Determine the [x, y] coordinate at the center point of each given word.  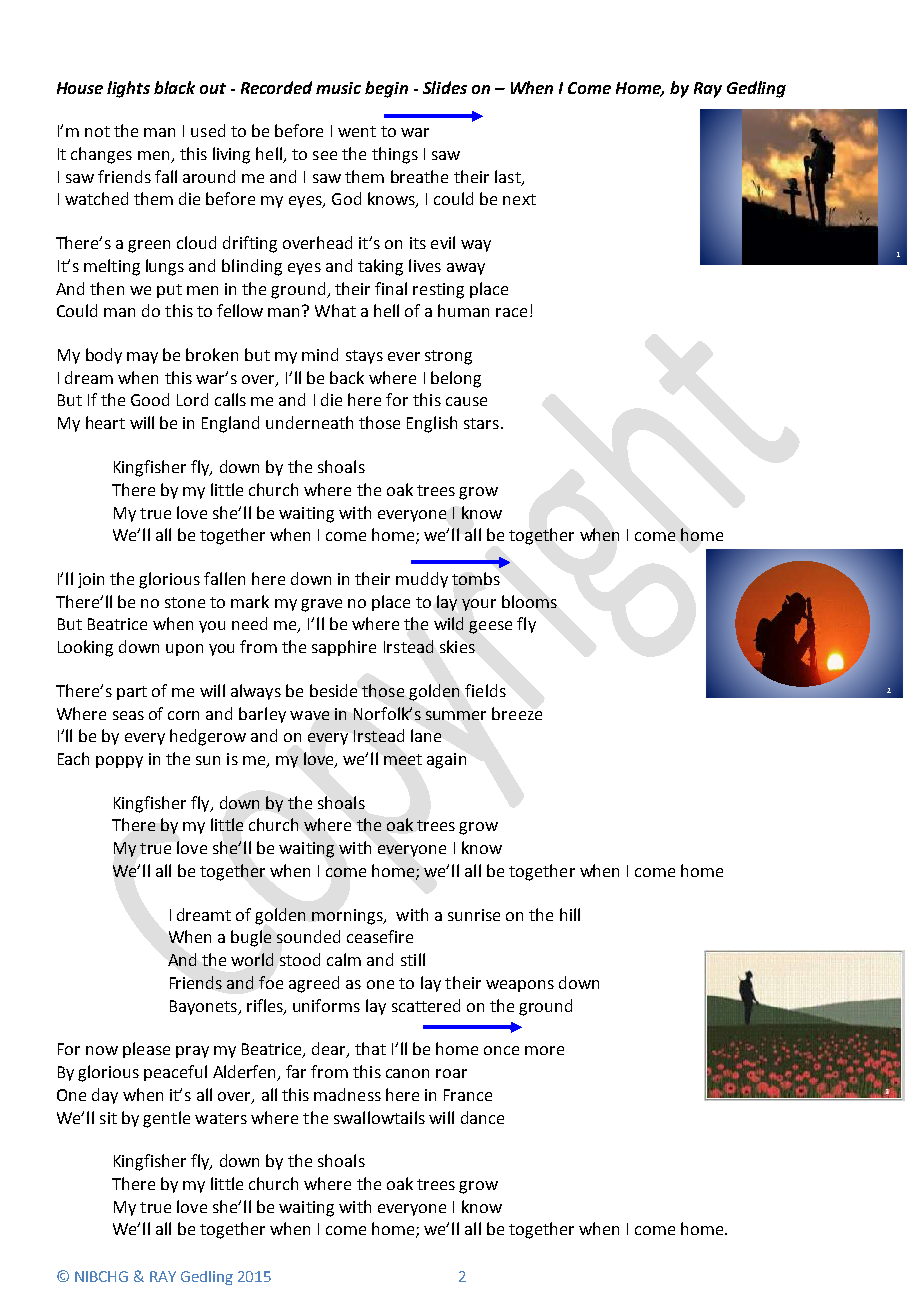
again [446, 761]
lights [128, 89]
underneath [309, 422]
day [105, 1096]
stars [481, 423]
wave [309, 715]
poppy [119, 762]
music [338, 88]
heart [105, 422]
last [509, 177]
